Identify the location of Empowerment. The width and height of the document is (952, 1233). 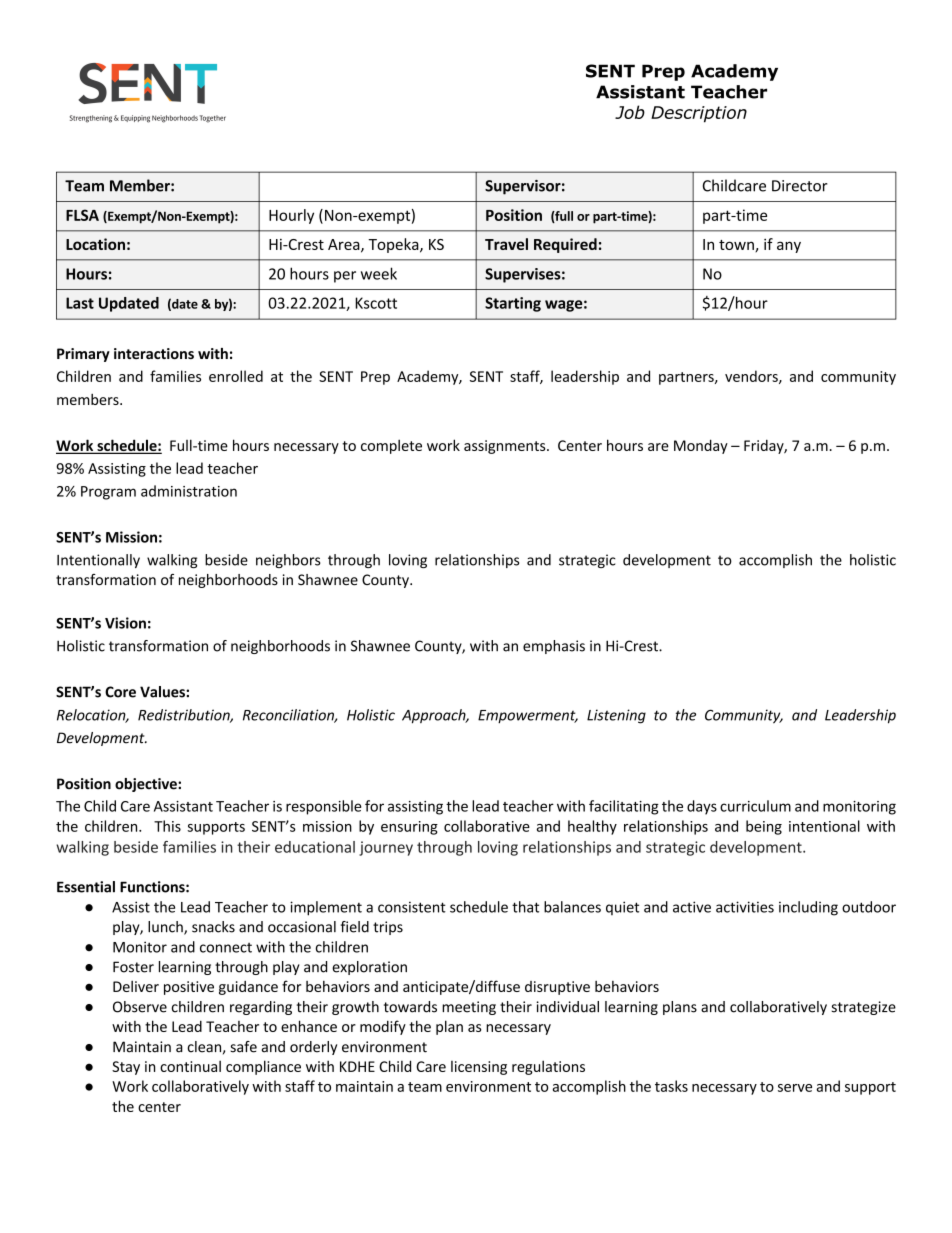
(528, 717).
